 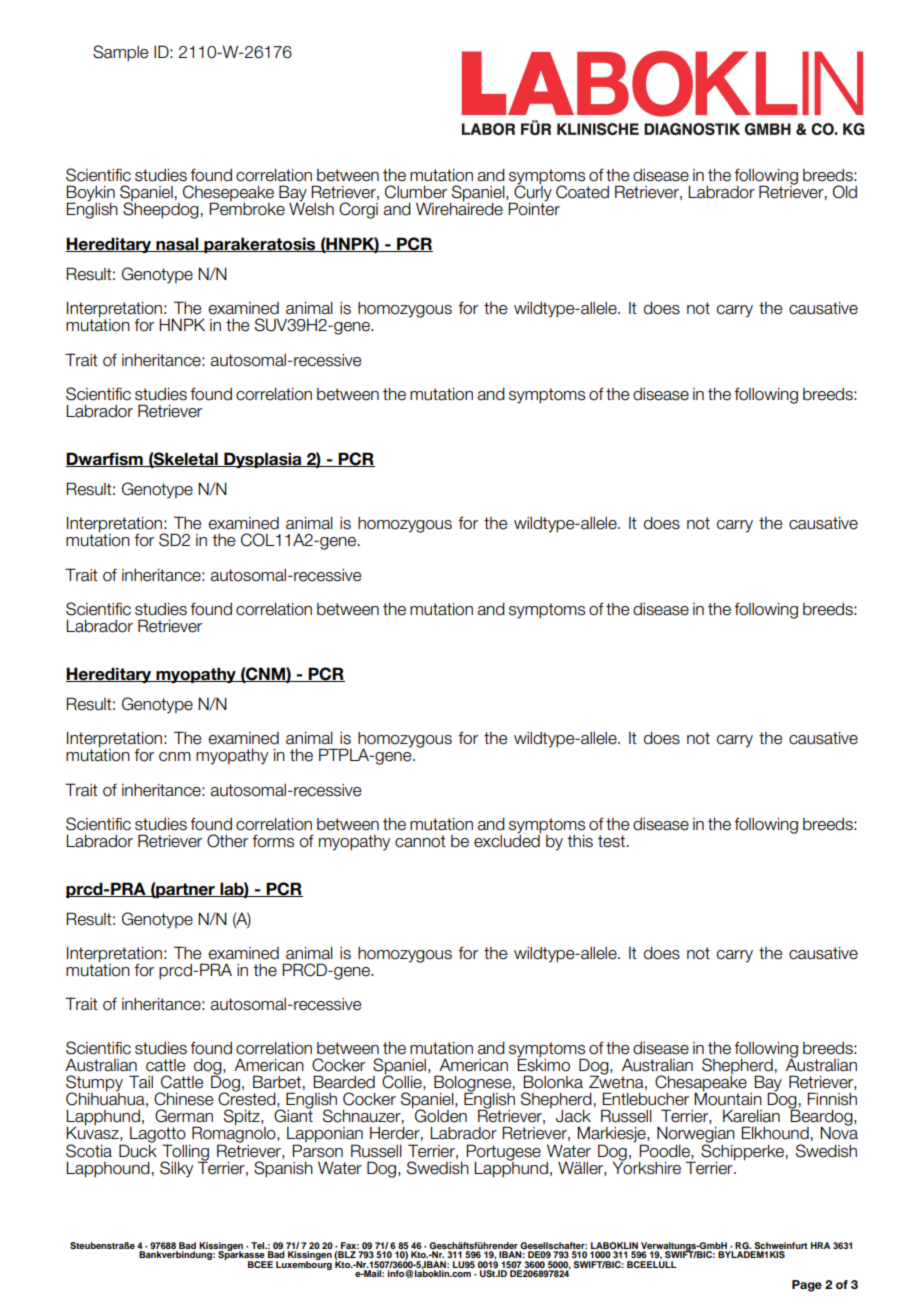 I want to click on Clumber, so click(x=416, y=192).
